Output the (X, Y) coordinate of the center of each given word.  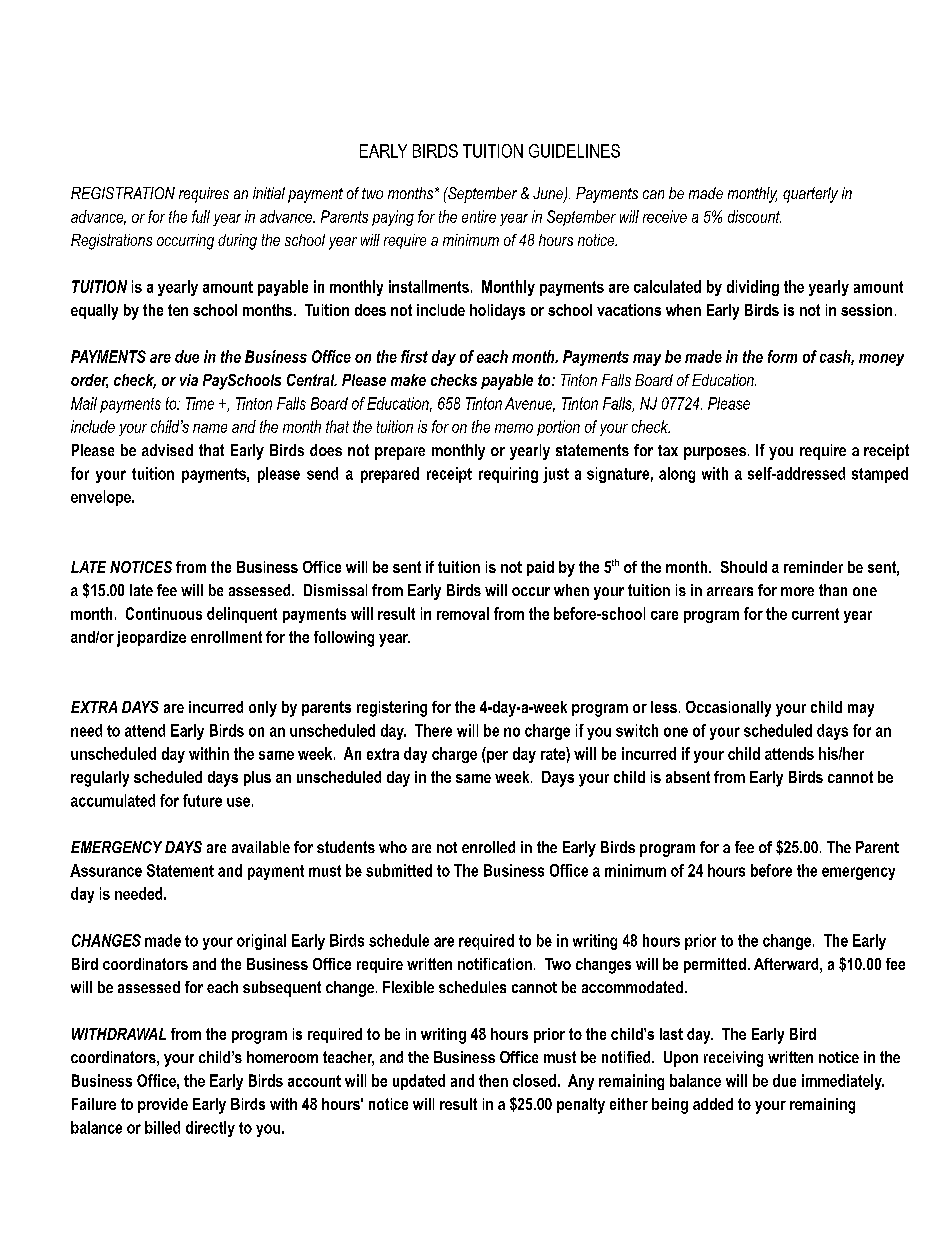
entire (479, 216)
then (493, 1080)
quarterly (810, 195)
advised (167, 450)
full (201, 216)
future (202, 800)
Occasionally (728, 709)
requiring (508, 475)
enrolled (488, 847)
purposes (715, 453)
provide (163, 1105)
